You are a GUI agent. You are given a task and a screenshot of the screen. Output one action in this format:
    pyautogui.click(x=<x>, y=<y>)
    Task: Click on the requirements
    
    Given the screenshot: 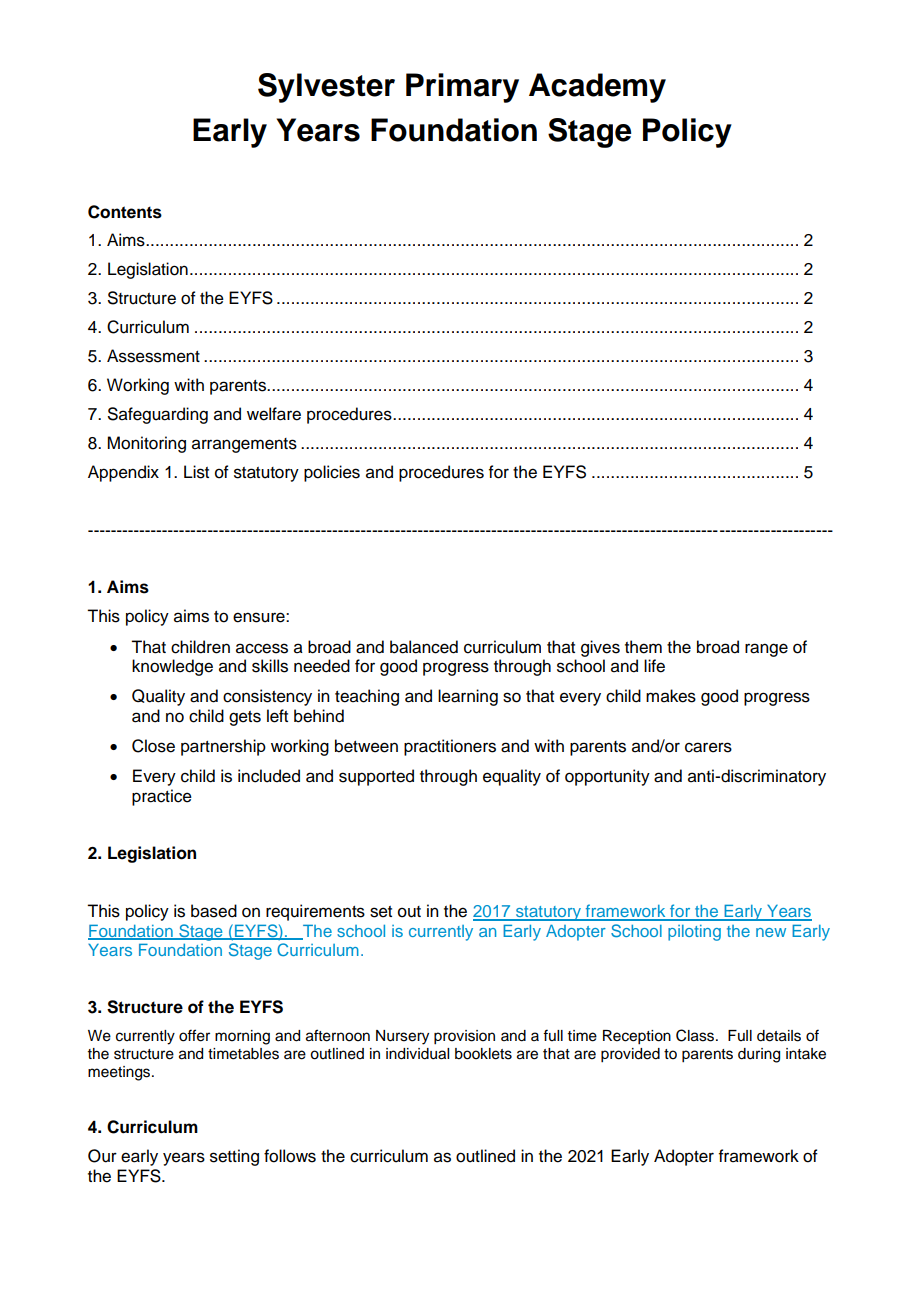 What is the action you would take?
    pyautogui.click(x=315, y=912)
